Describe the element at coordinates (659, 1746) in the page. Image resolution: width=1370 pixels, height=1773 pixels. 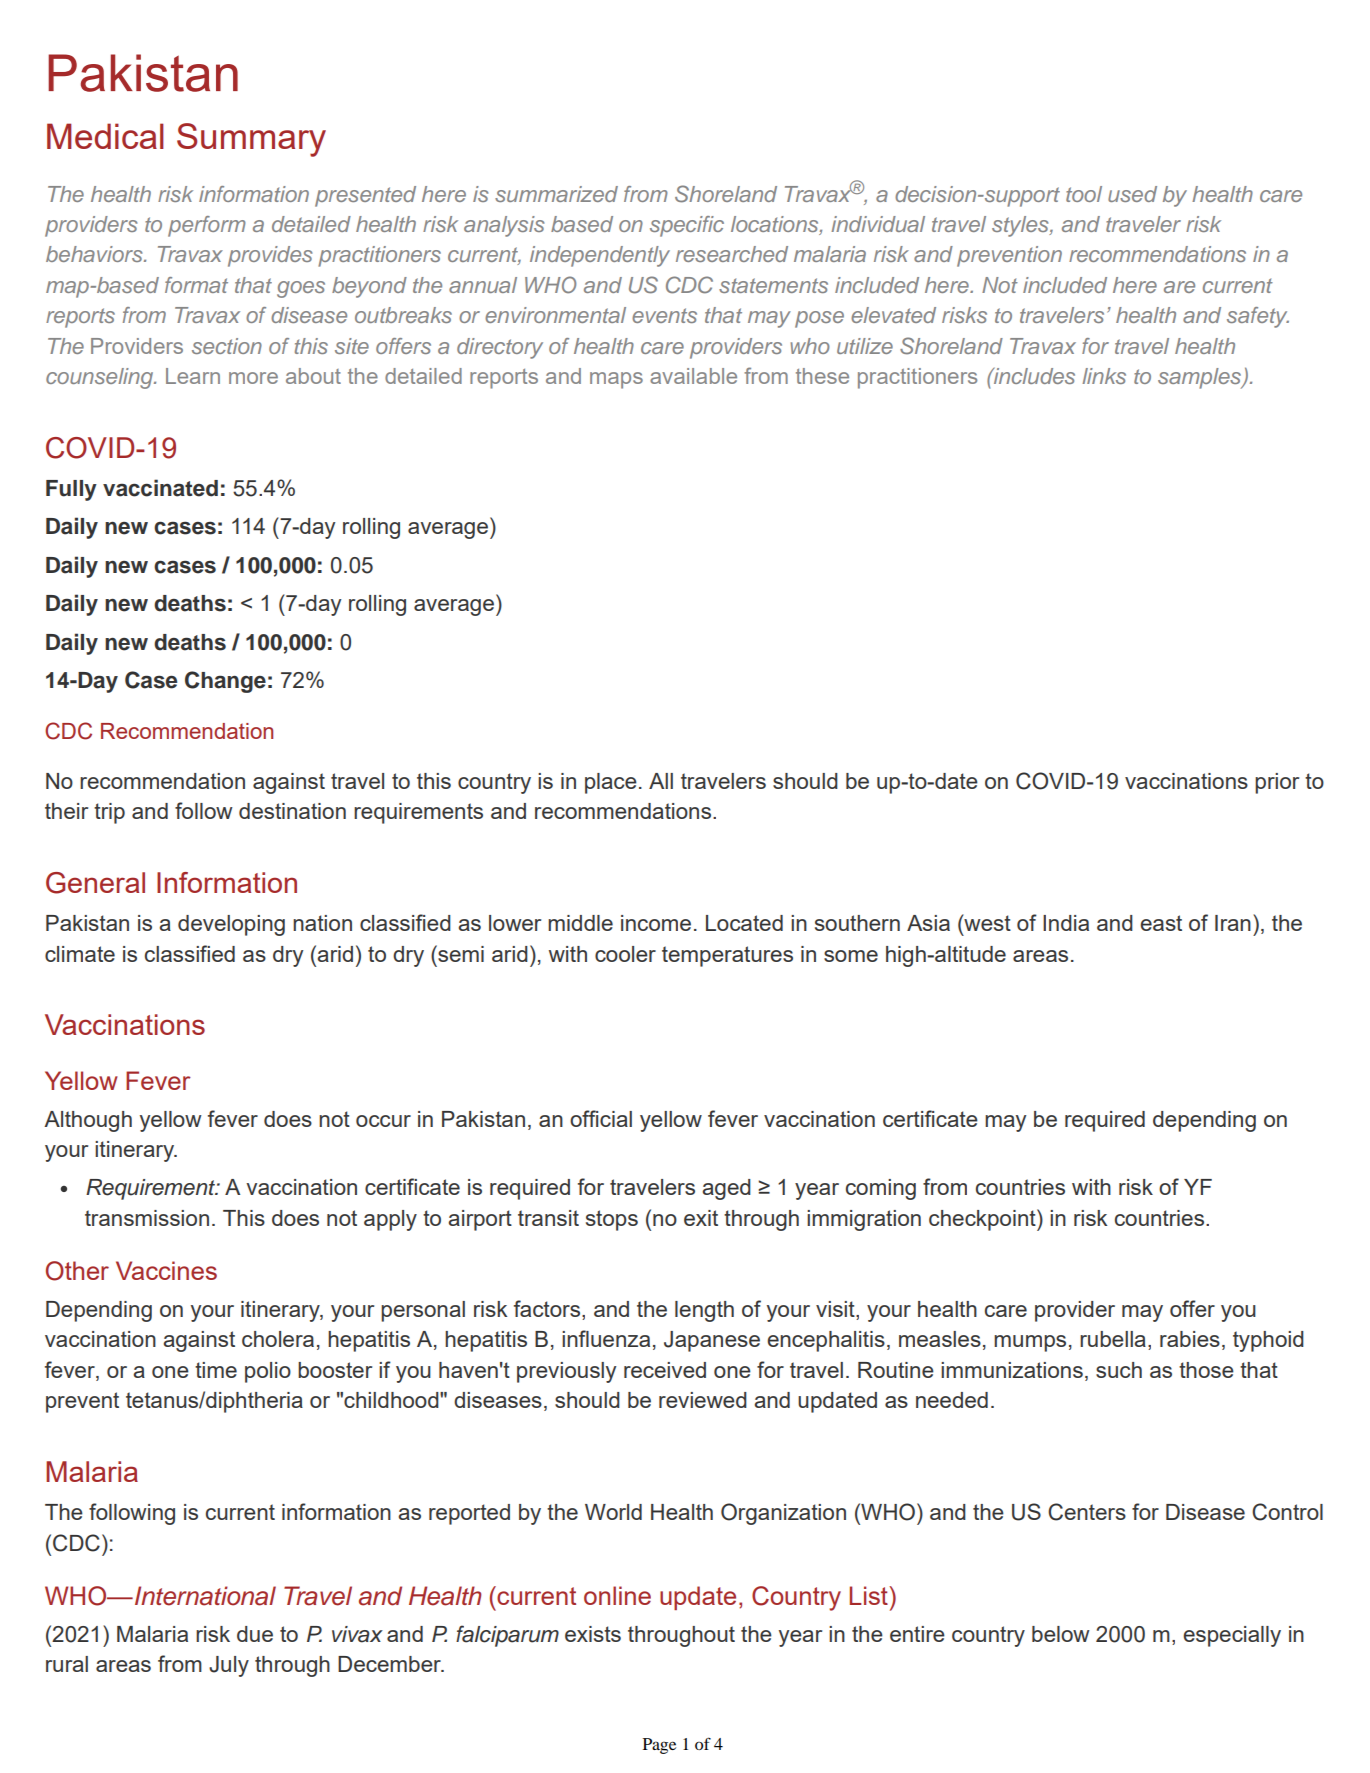
I see `Page` at that location.
